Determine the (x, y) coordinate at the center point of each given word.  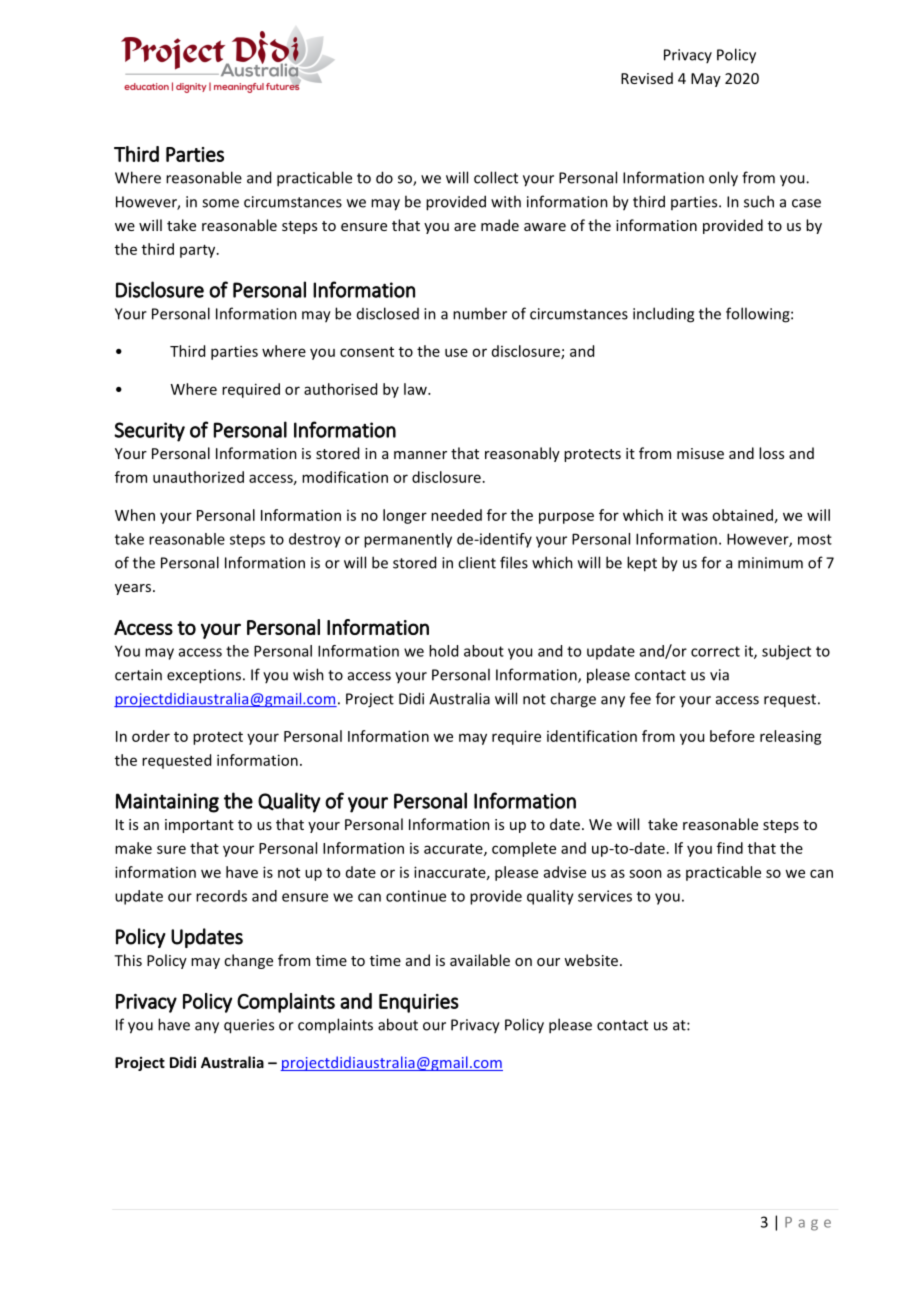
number (480, 313)
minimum (770, 563)
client (477, 562)
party (199, 251)
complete (524, 849)
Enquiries (419, 1003)
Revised (647, 78)
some (220, 203)
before (732, 736)
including (663, 315)
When (135, 515)
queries (249, 1026)
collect (496, 177)
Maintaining (167, 803)
